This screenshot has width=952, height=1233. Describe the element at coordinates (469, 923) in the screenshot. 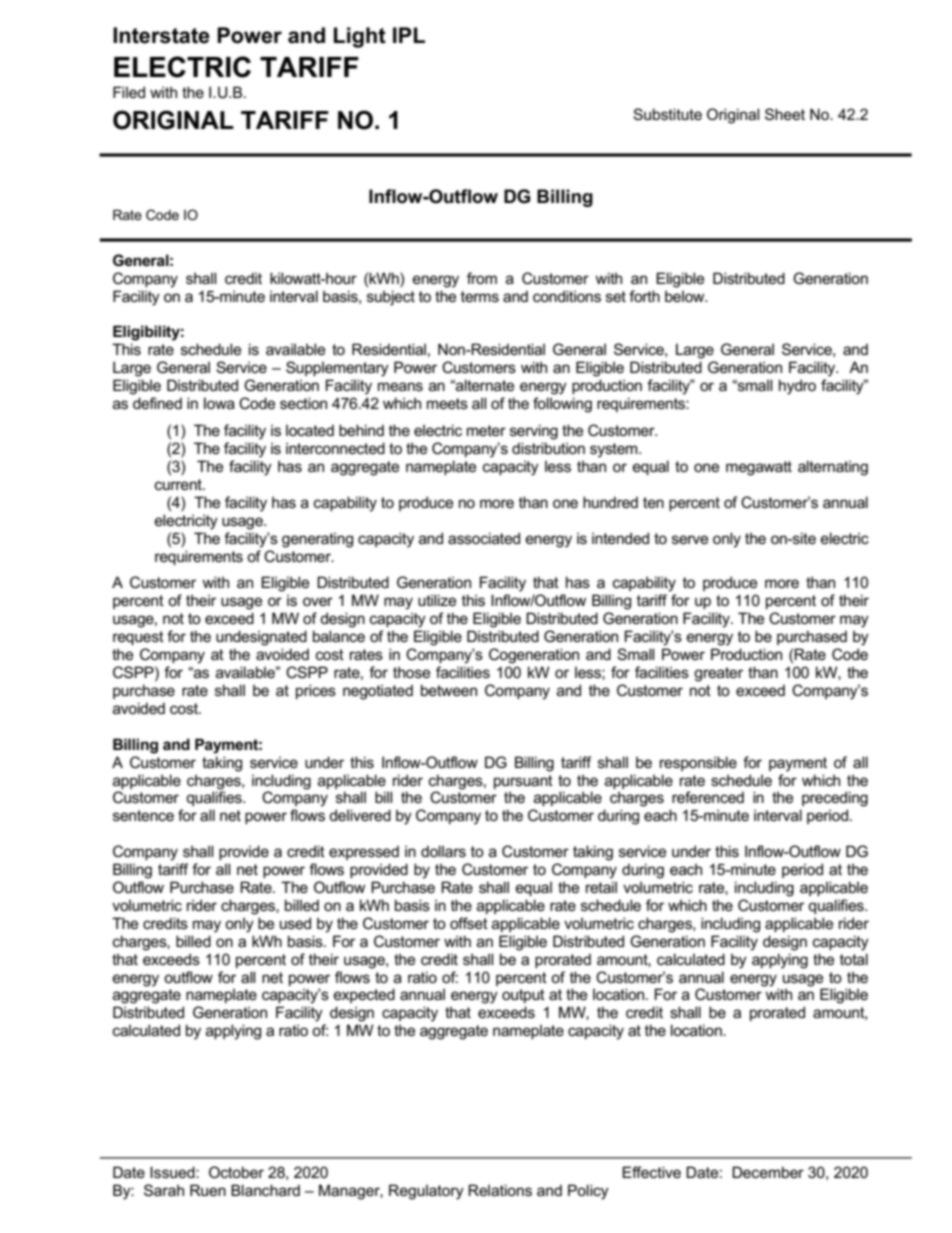

I see `offset` at that location.
